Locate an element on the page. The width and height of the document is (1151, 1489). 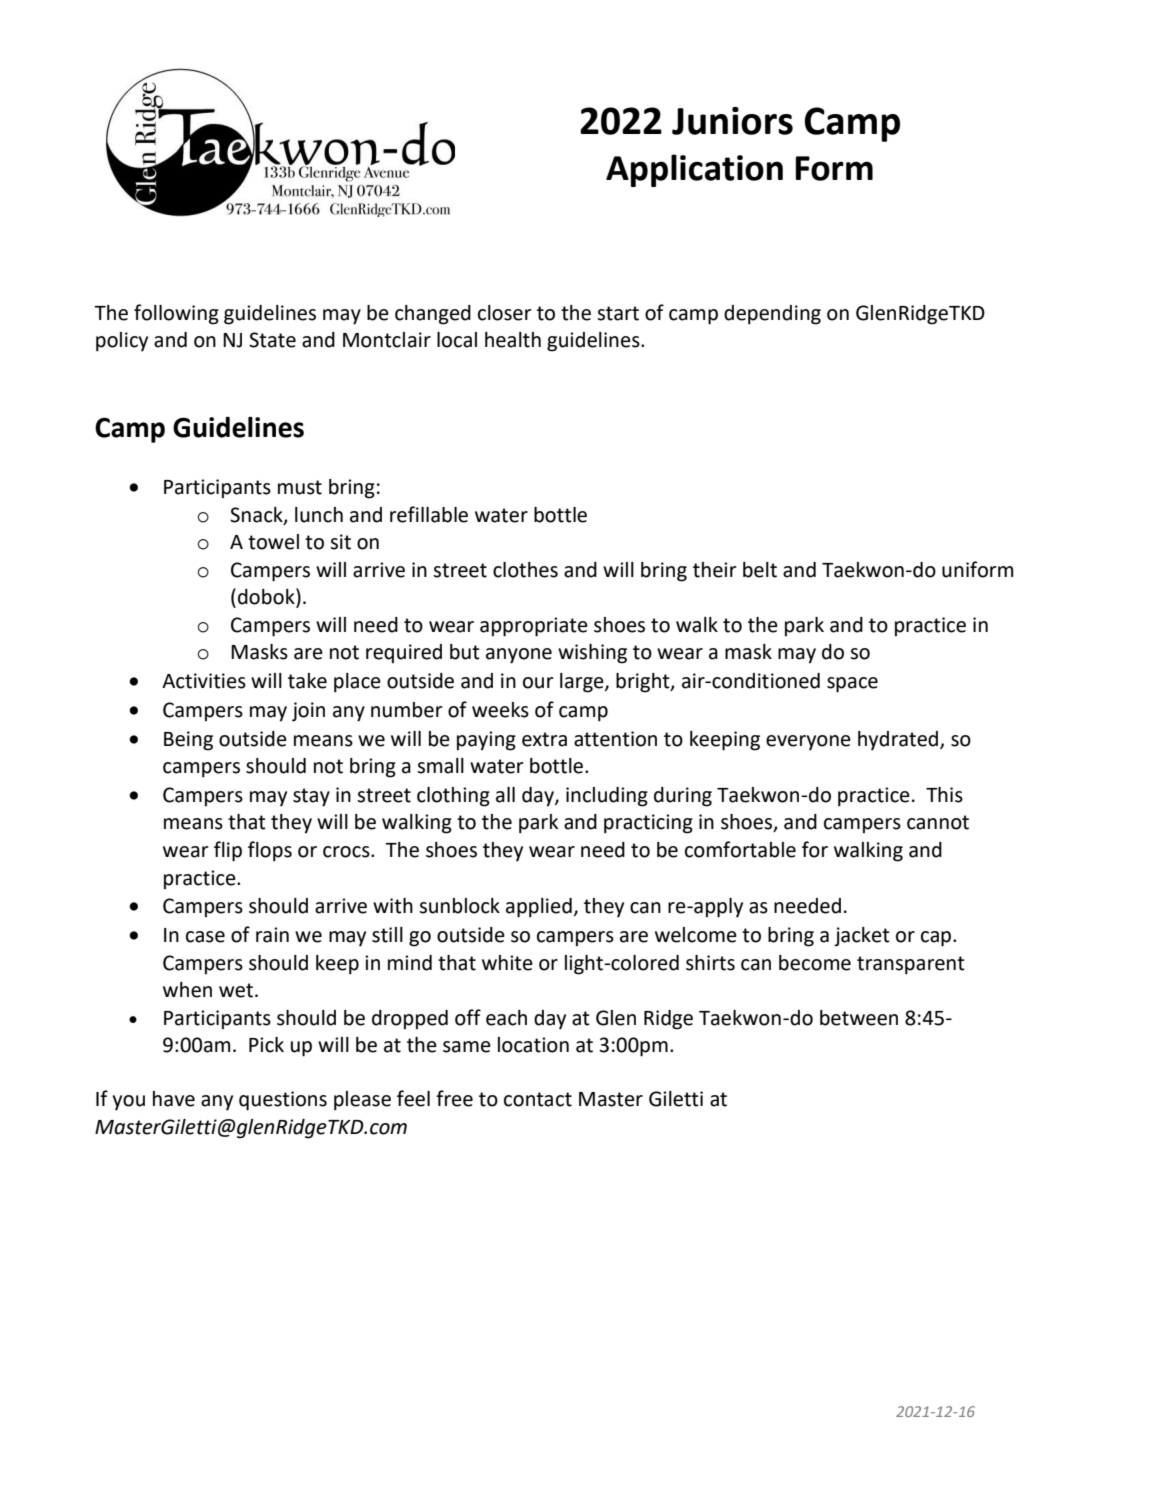
have is located at coordinates (174, 1099).
